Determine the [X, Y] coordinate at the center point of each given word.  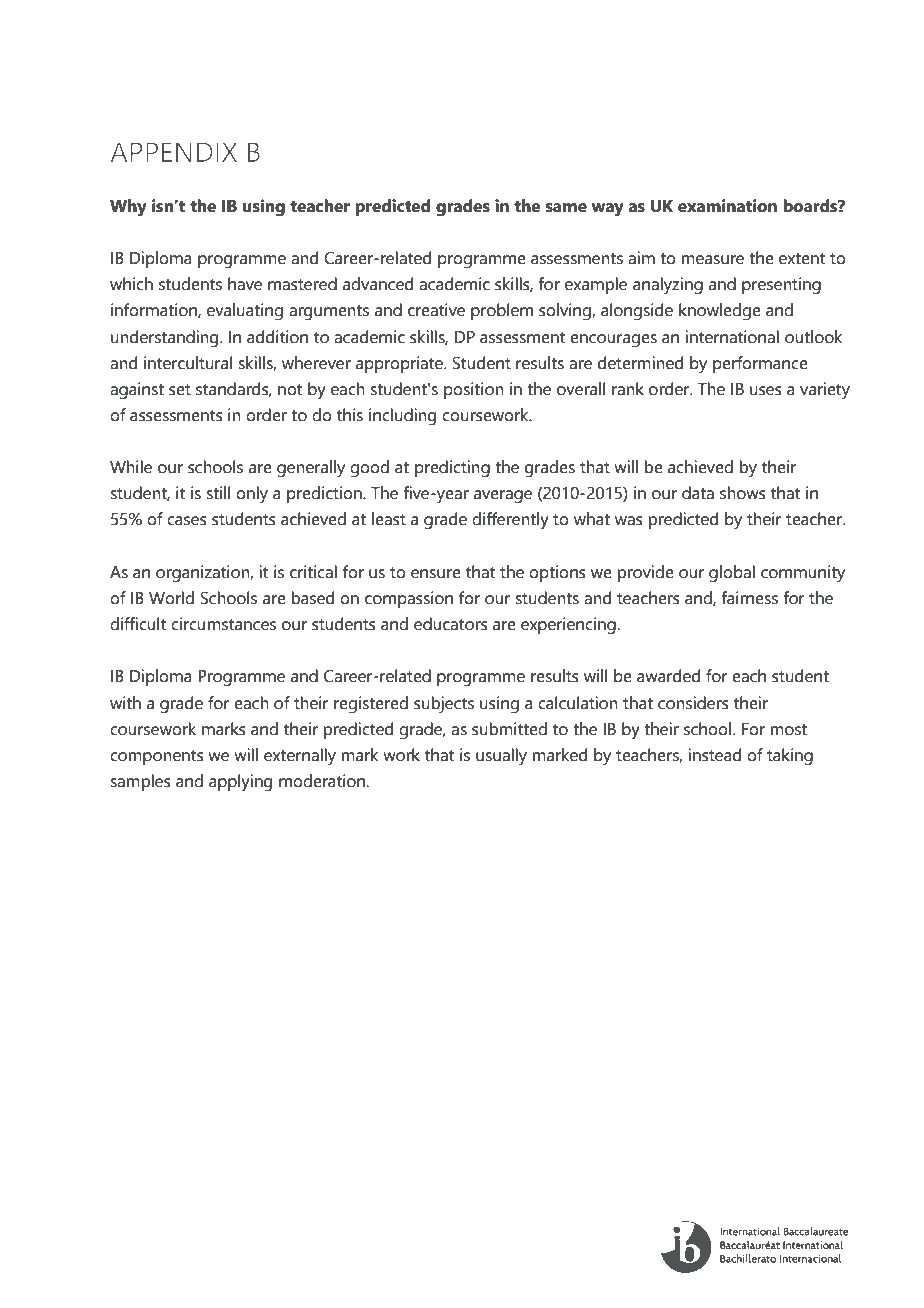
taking [790, 757]
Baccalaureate [203, 1258]
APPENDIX [173, 152]
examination [727, 206]
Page [122, 1247]
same [566, 208]
